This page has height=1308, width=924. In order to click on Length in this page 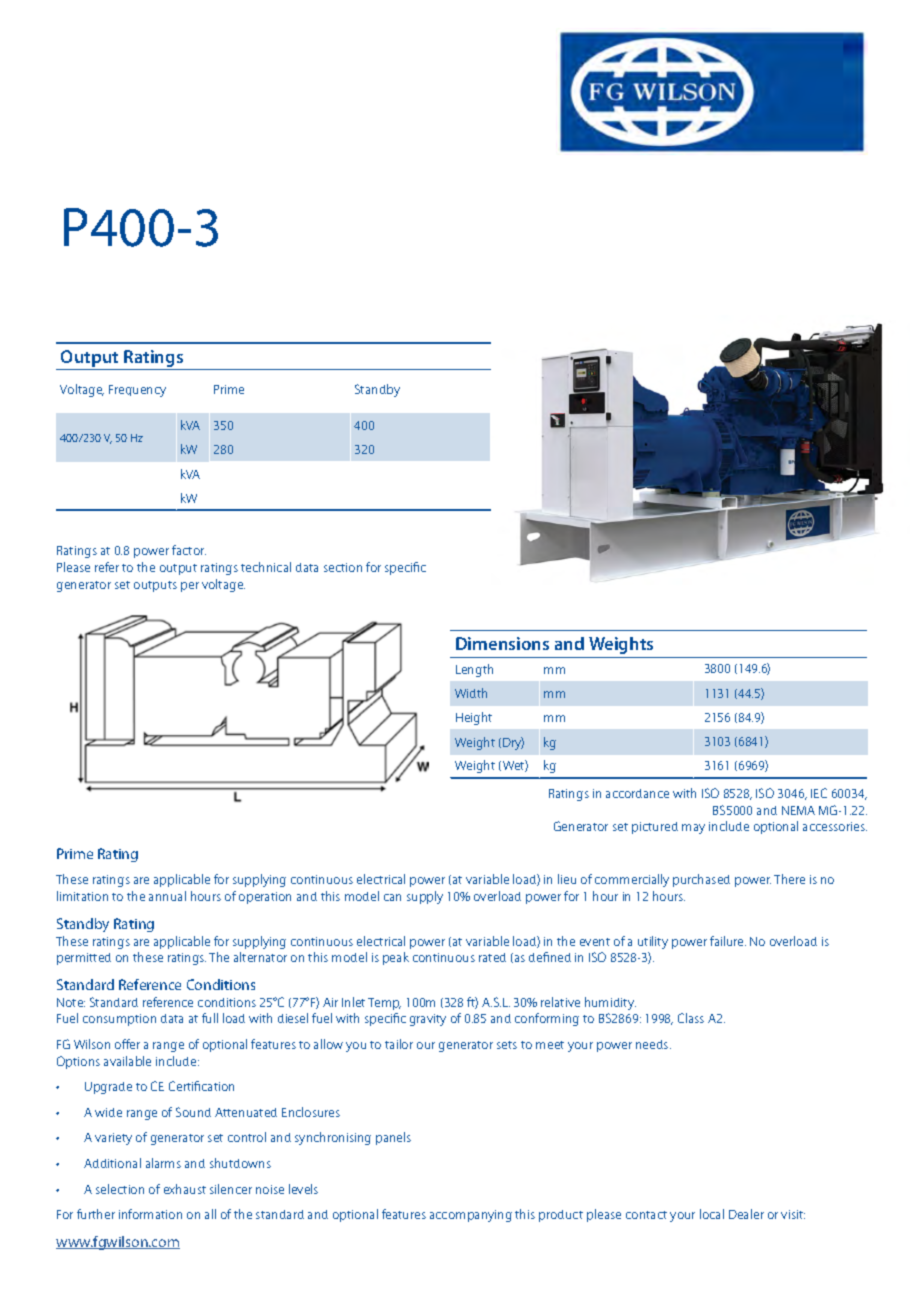, I will do `click(474, 670)`.
